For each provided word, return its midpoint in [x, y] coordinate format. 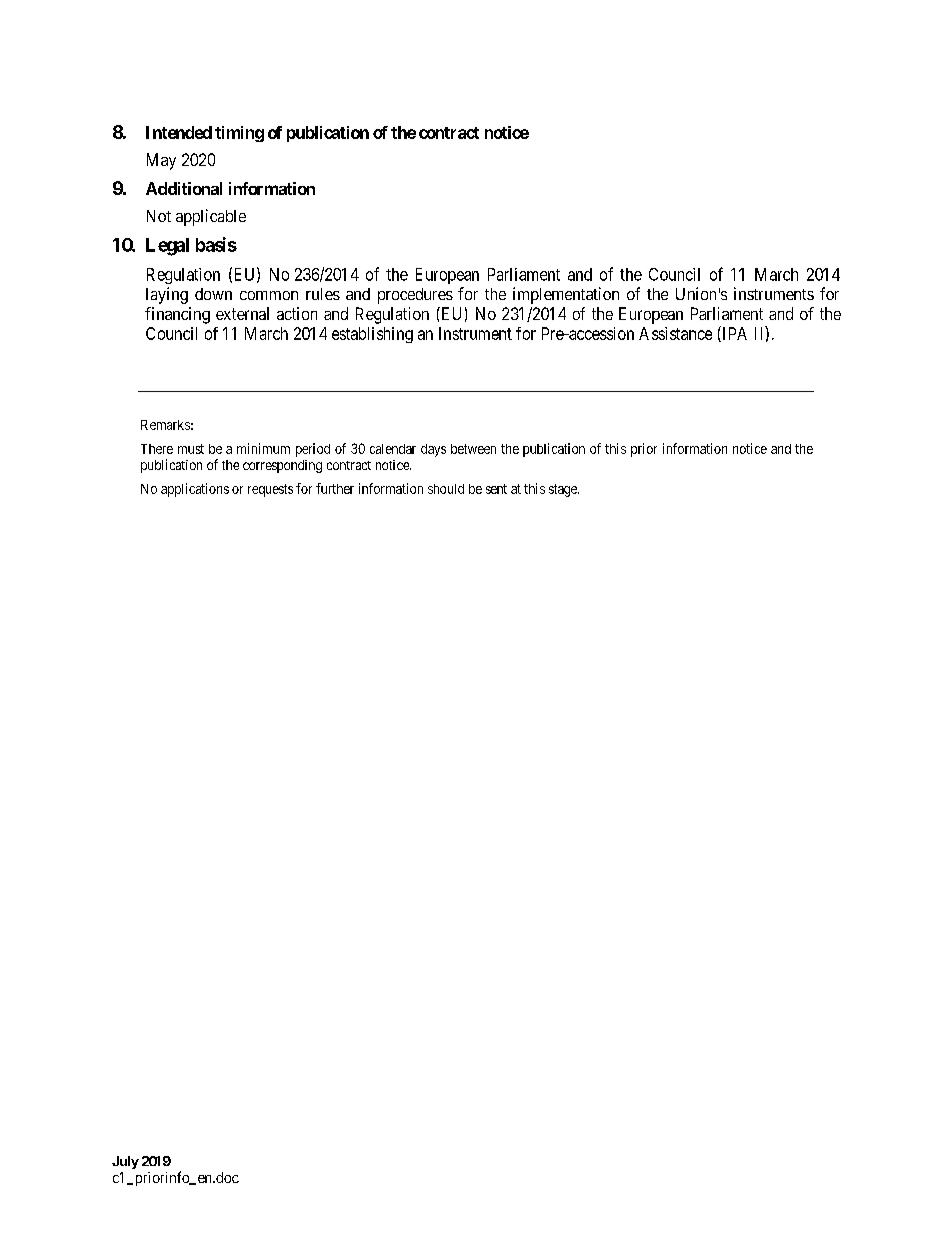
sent [496, 489]
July [125, 1162]
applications [195, 490]
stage [564, 490]
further [335, 488]
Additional [184, 188]
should [446, 489]
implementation [566, 295]
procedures [415, 296]
